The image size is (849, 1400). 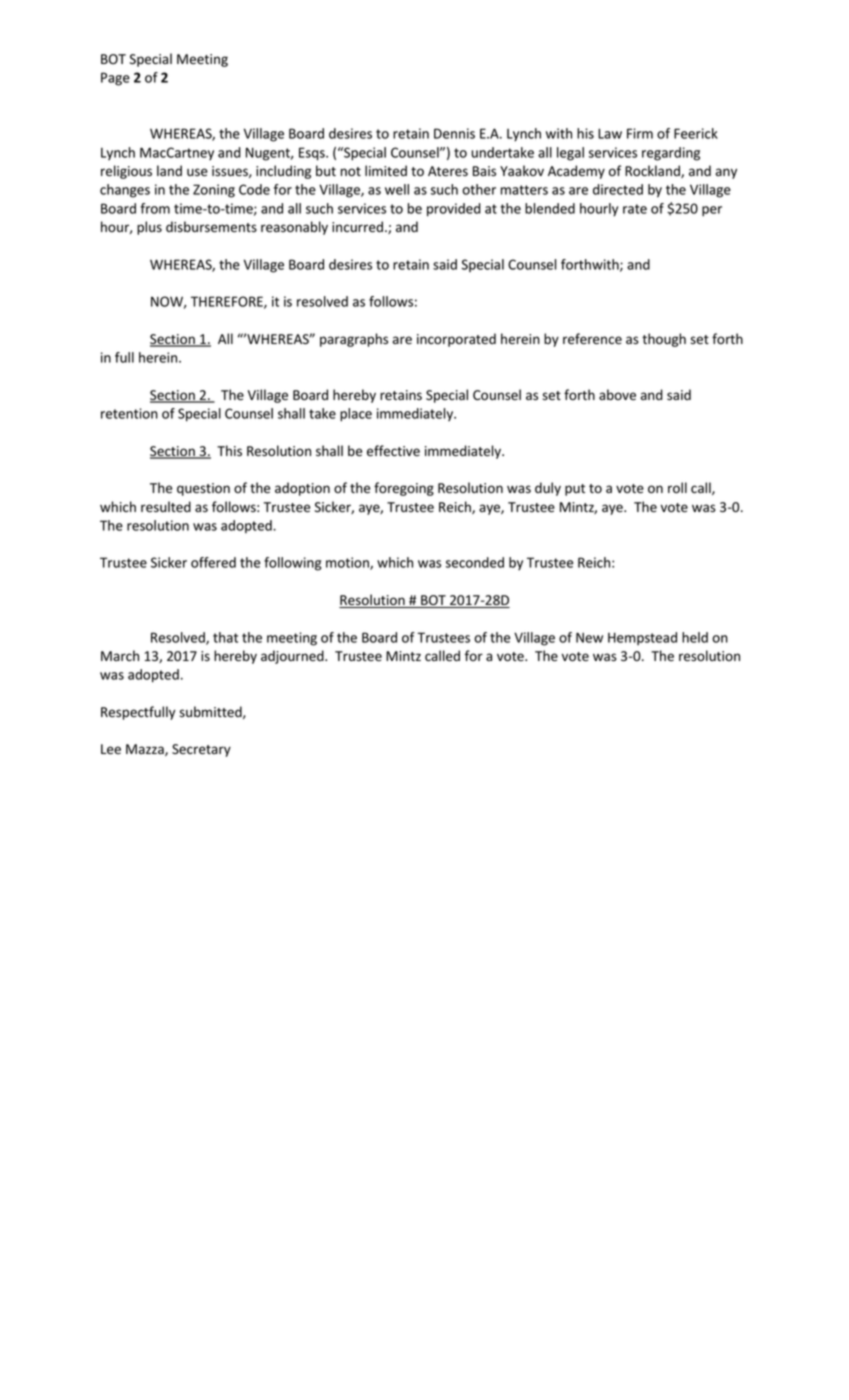 What do you see at coordinates (201, 750) in the screenshot?
I see `Secretary` at bounding box center [201, 750].
